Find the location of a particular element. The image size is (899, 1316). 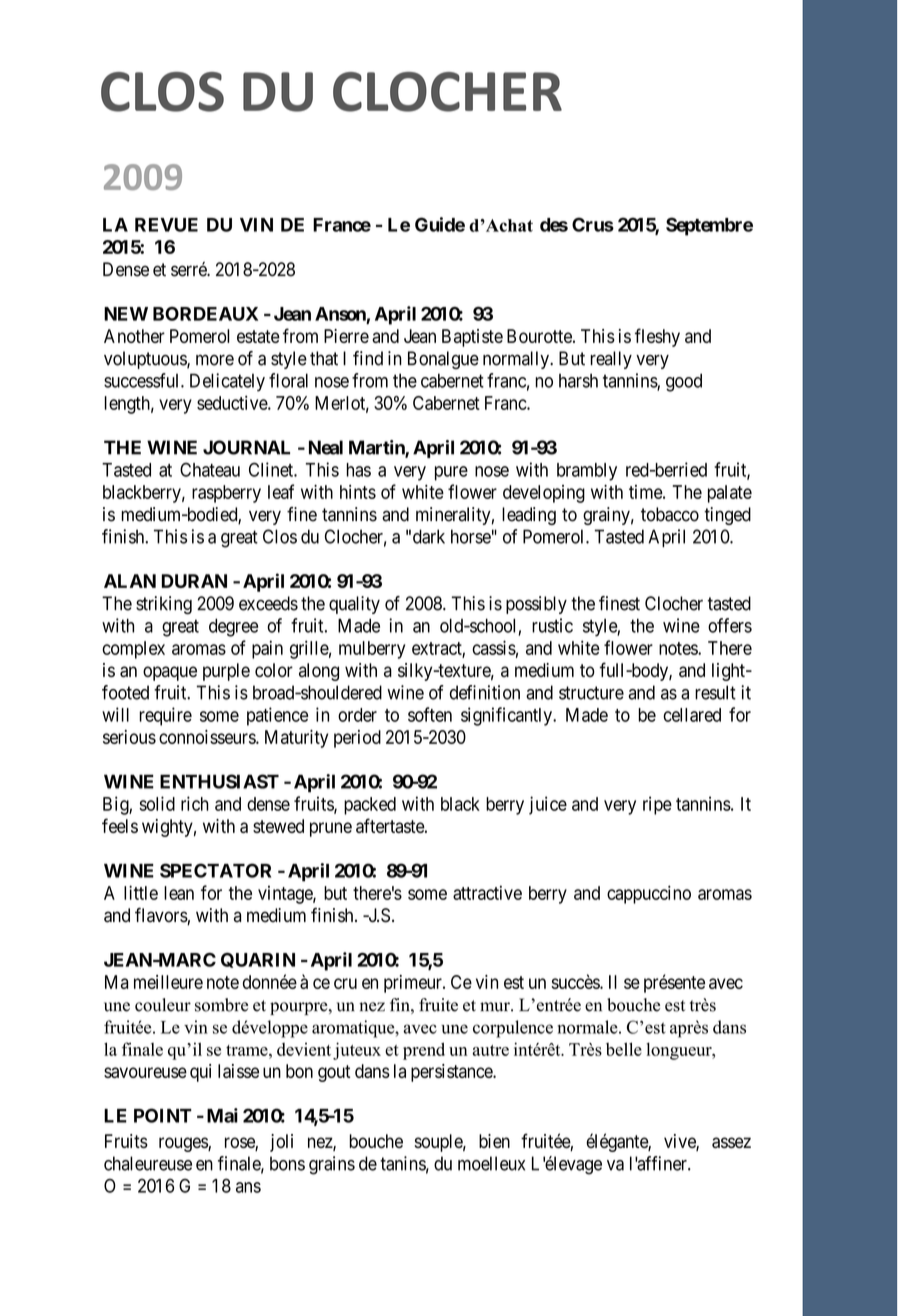

packed is located at coordinates (370, 806).
